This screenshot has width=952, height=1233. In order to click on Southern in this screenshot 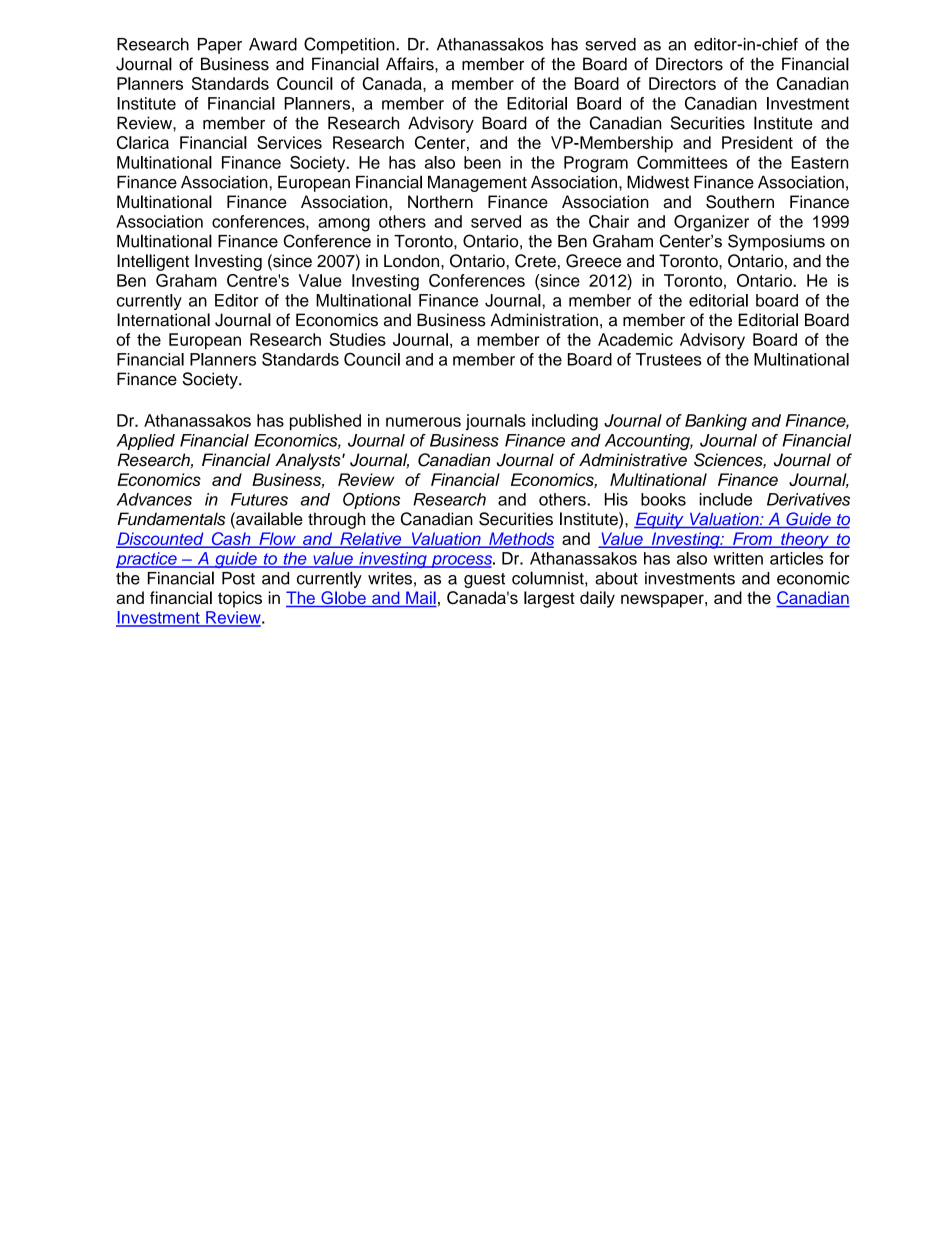, I will do `click(740, 202)`.
